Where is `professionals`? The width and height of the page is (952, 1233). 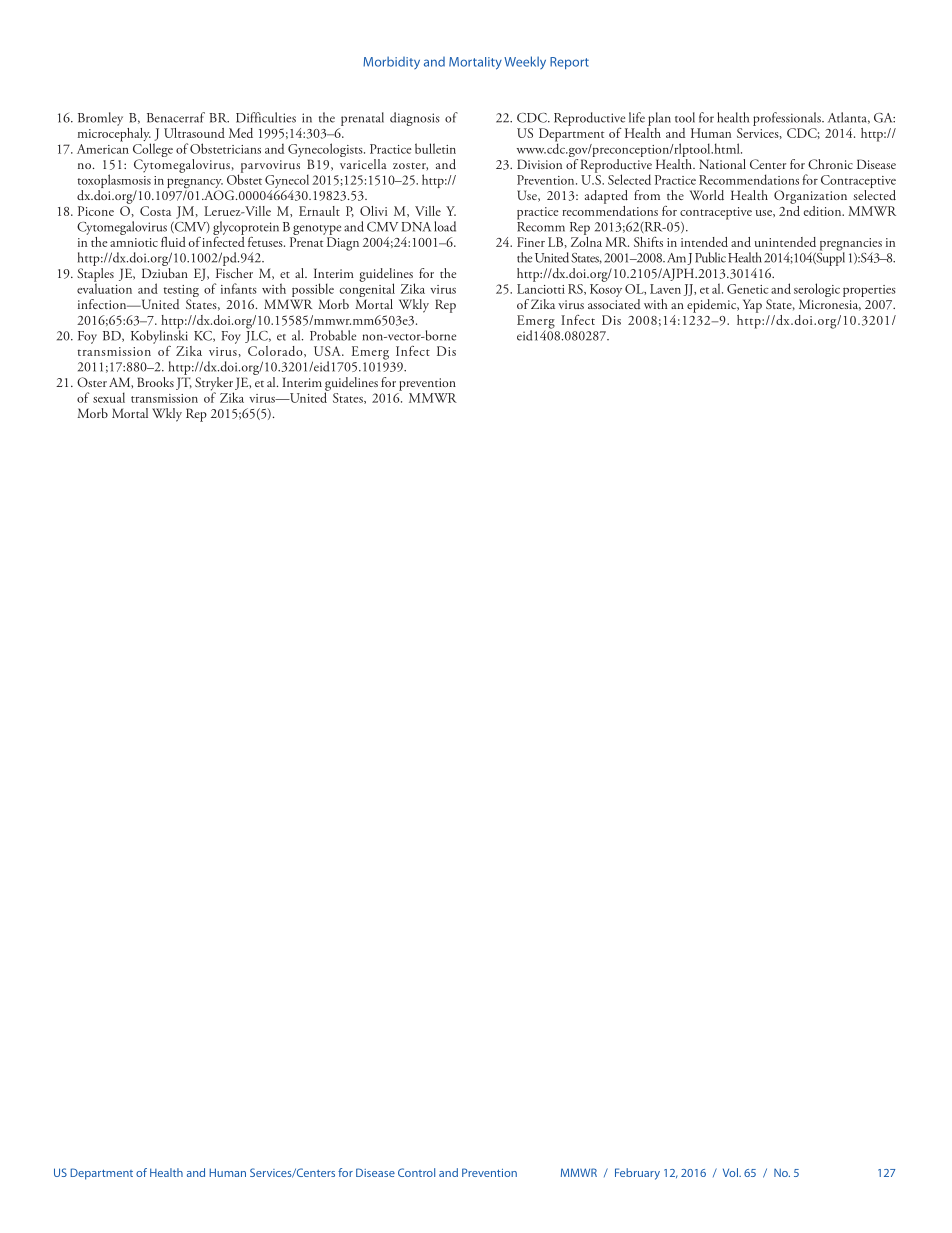
professionals is located at coordinates (788, 119).
